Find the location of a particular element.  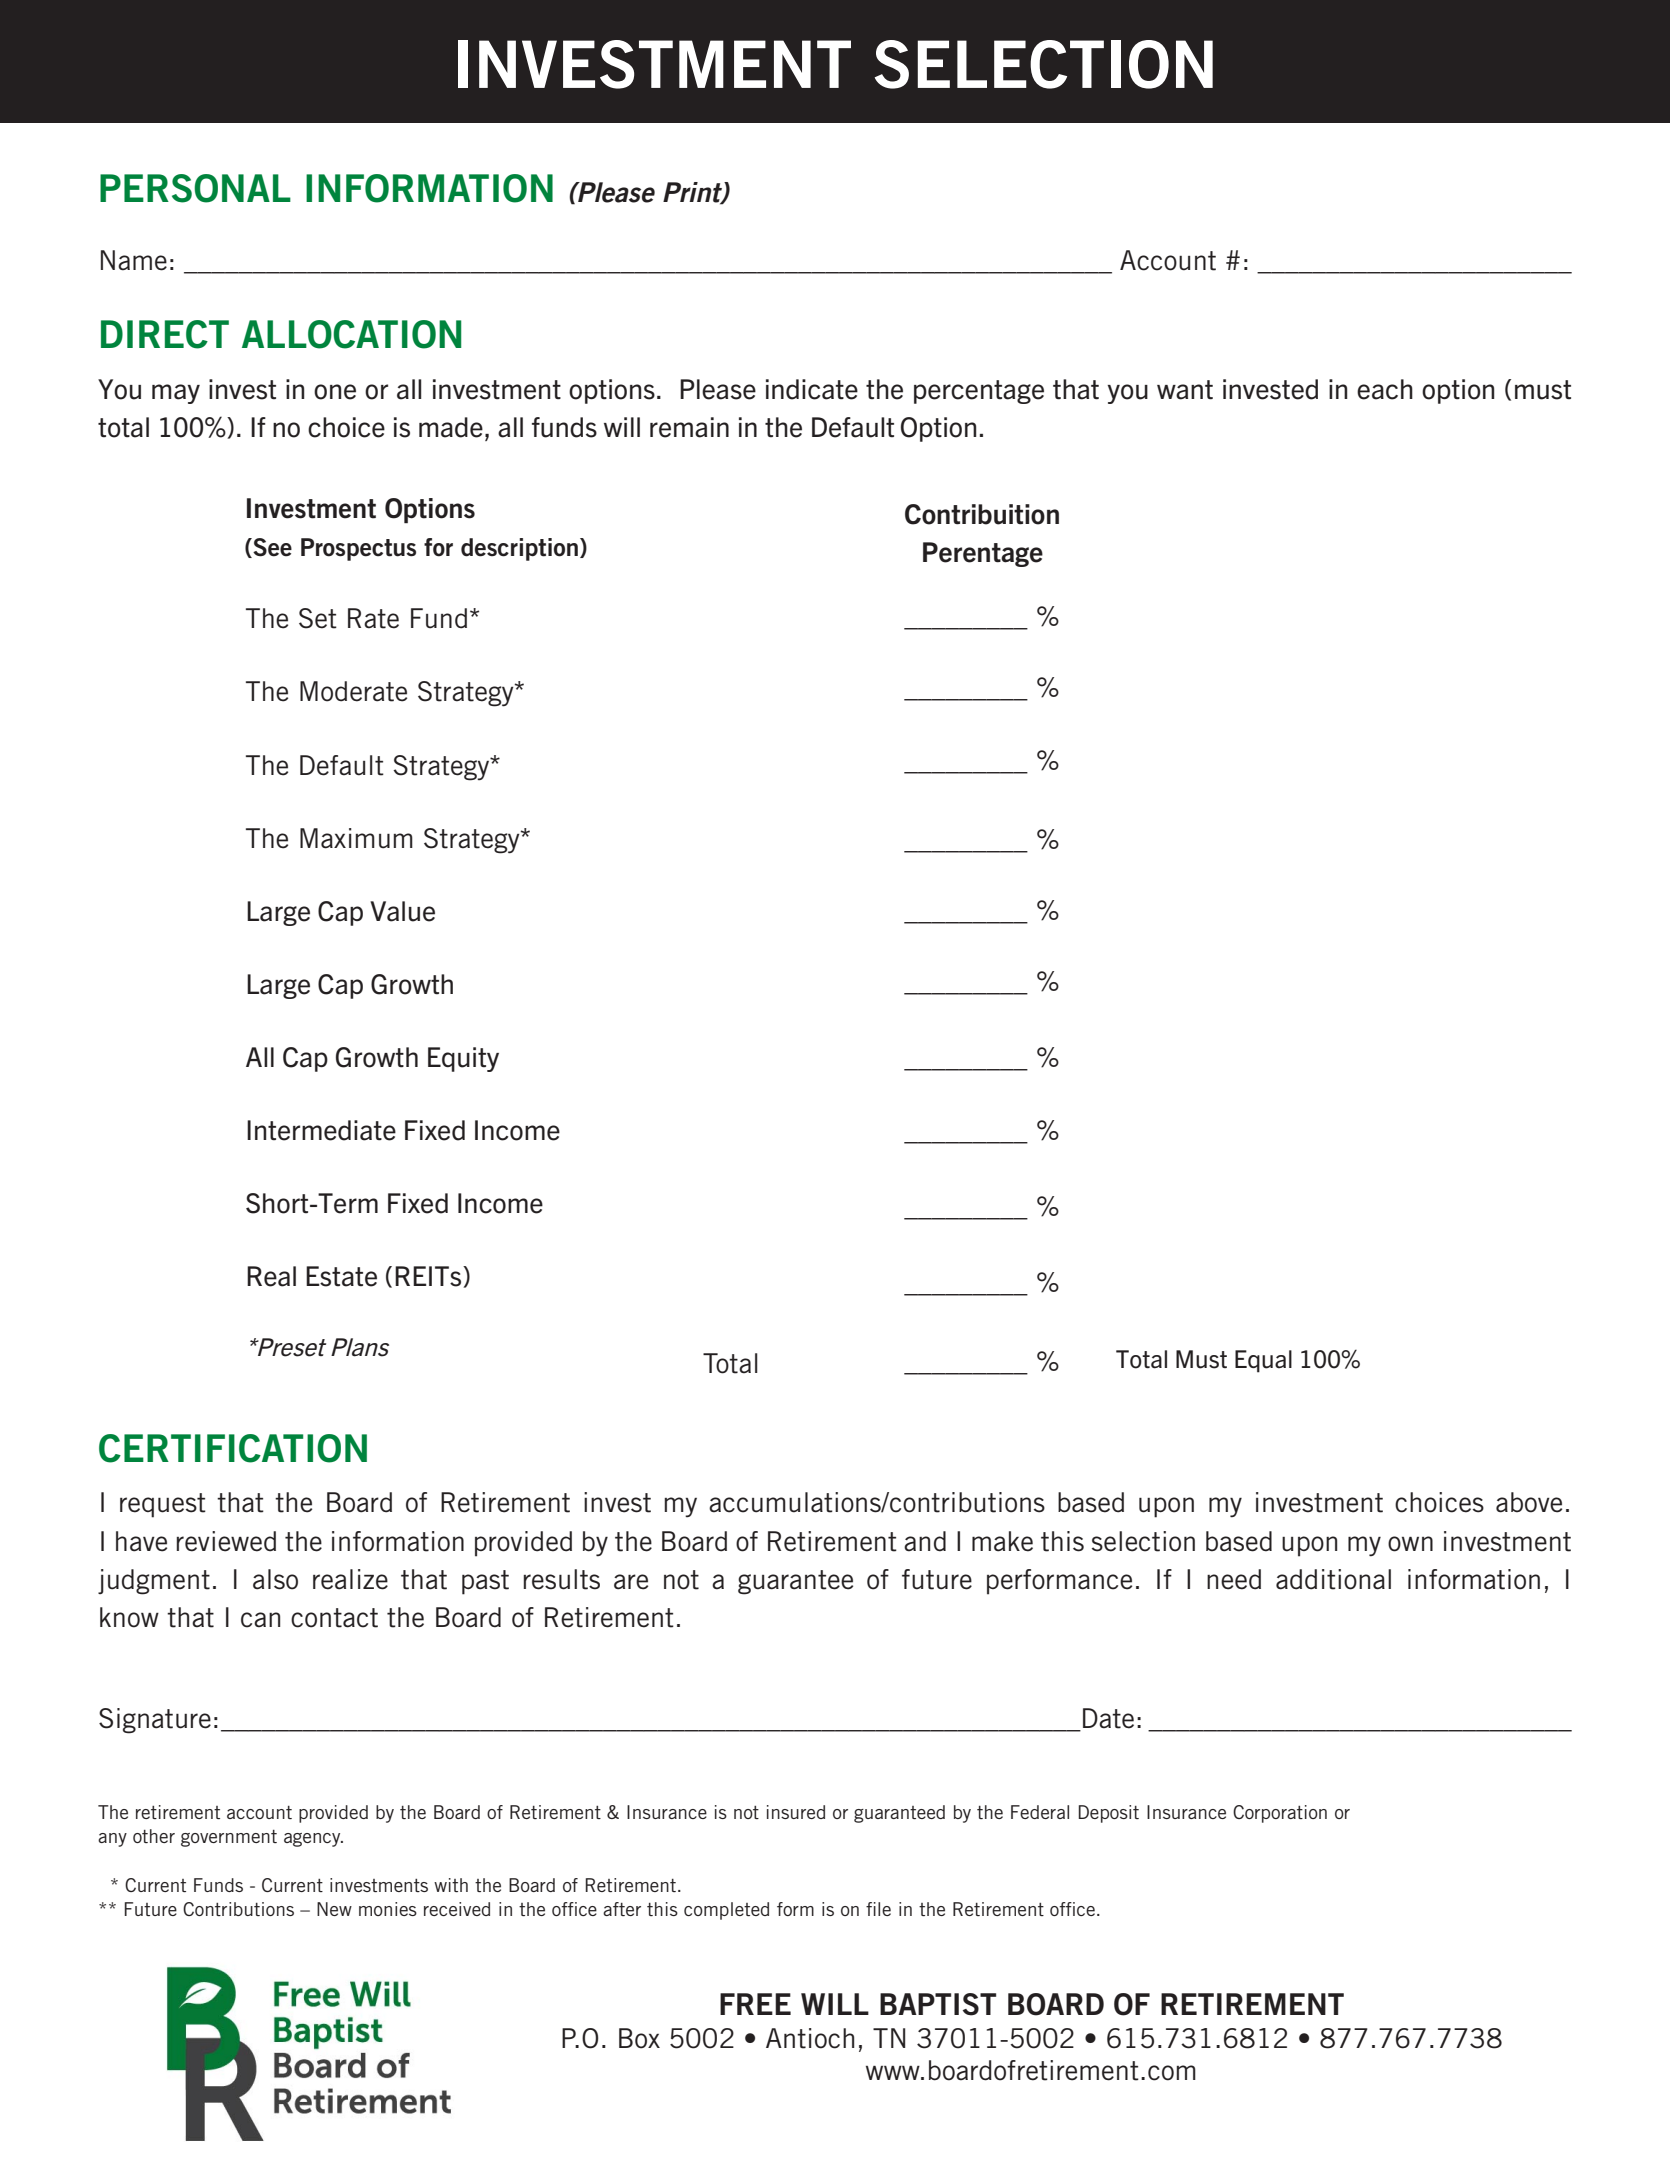

CERTIFICATION is located at coordinates (233, 1448).
